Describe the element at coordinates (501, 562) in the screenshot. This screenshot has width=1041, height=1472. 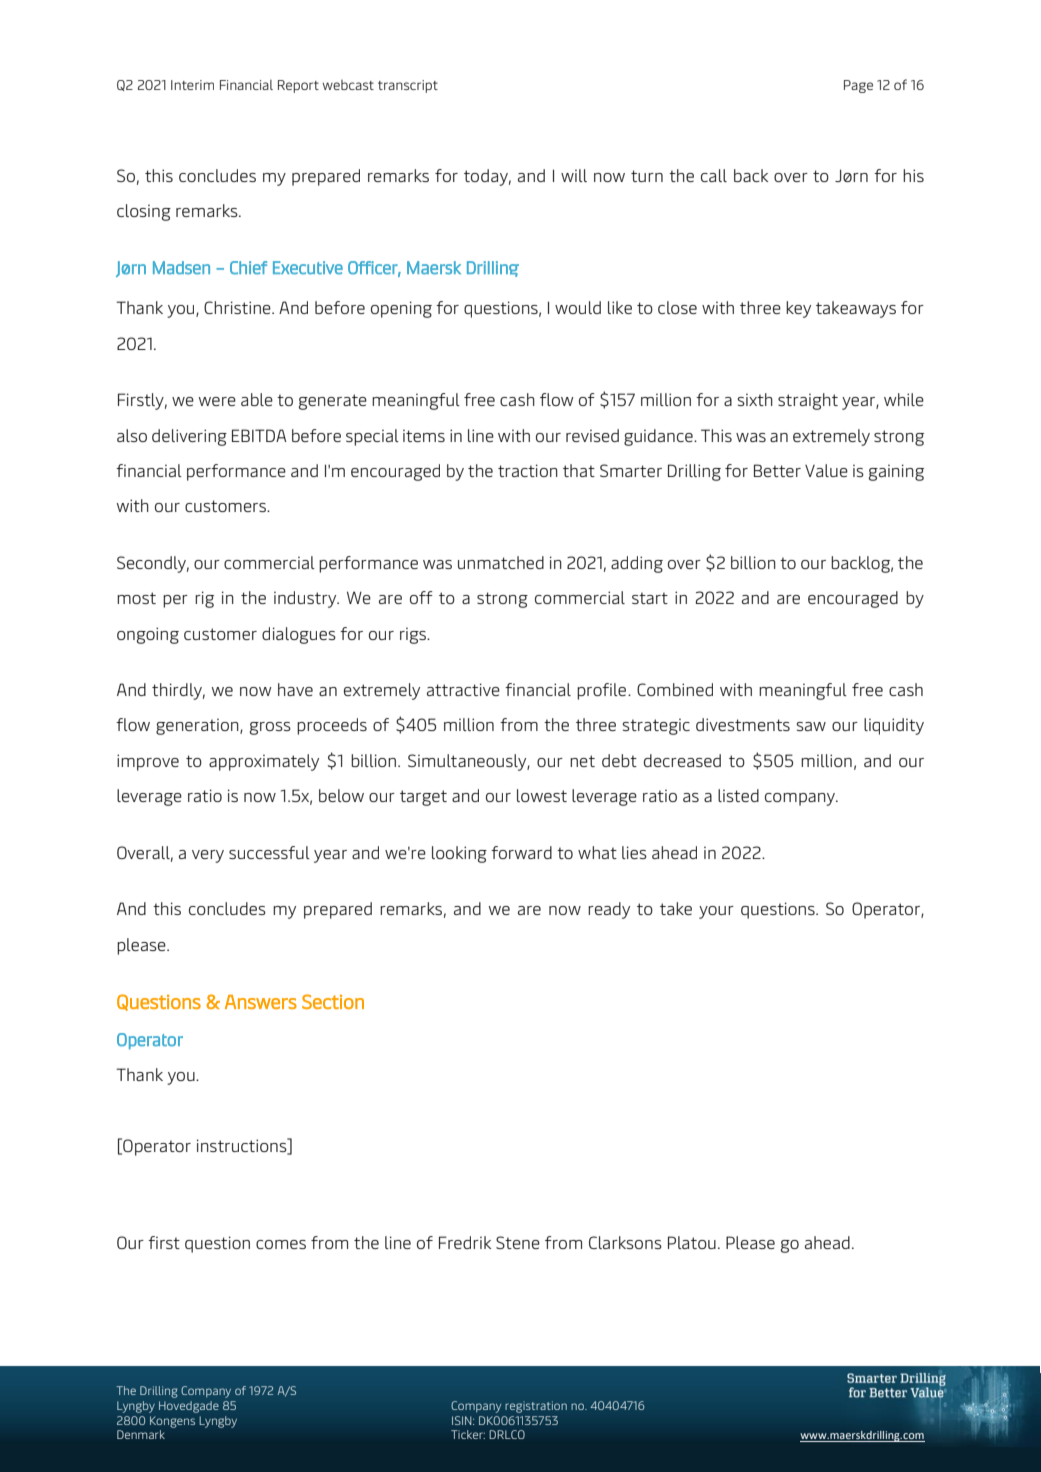
I see `unmatched` at that location.
